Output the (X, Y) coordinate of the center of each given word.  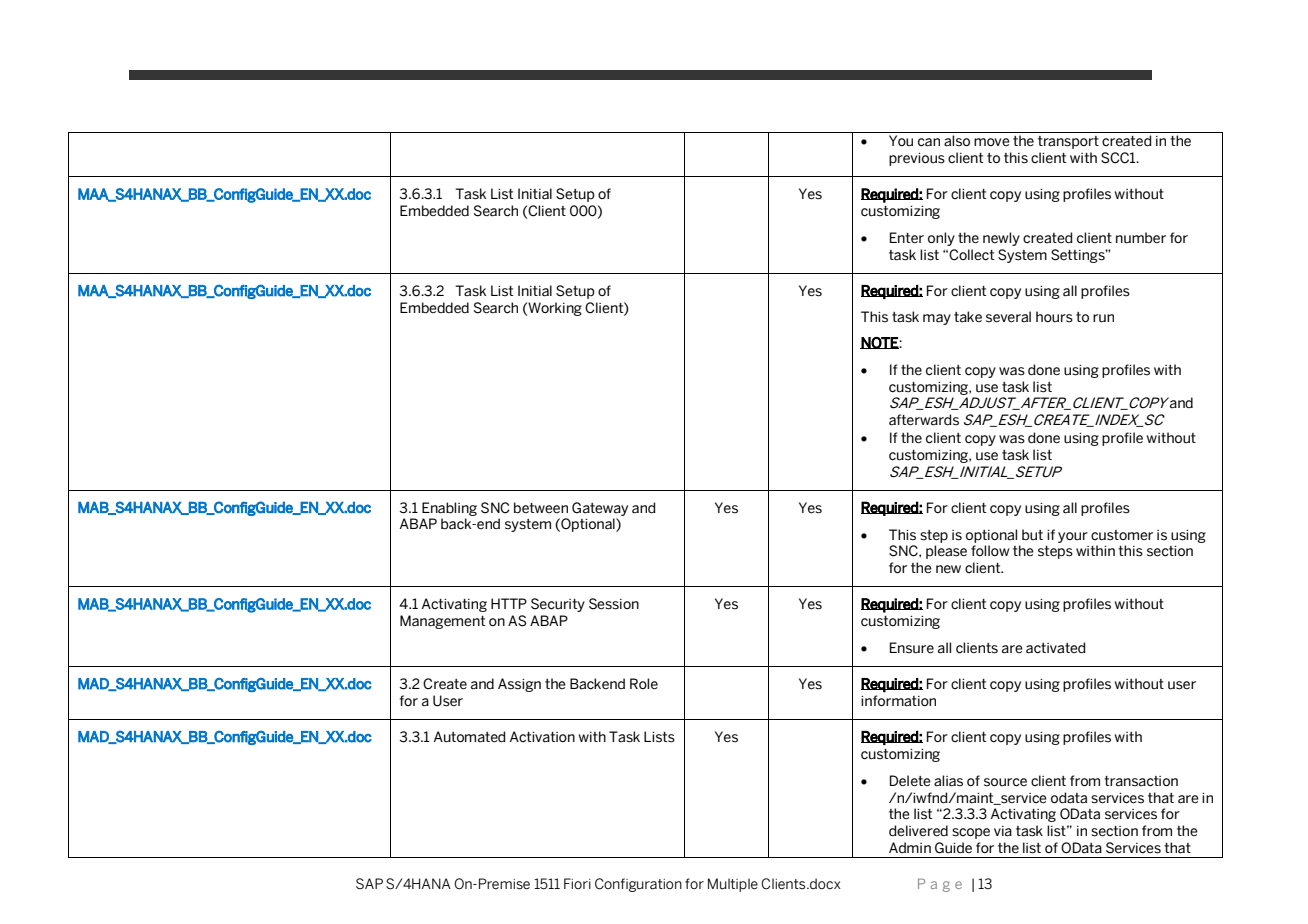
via (1003, 831)
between (541, 508)
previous (917, 159)
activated (1056, 648)
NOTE (880, 343)
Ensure (912, 648)
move (992, 142)
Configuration (638, 885)
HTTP (509, 603)
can (929, 142)
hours (1054, 317)
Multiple (733, 885)
